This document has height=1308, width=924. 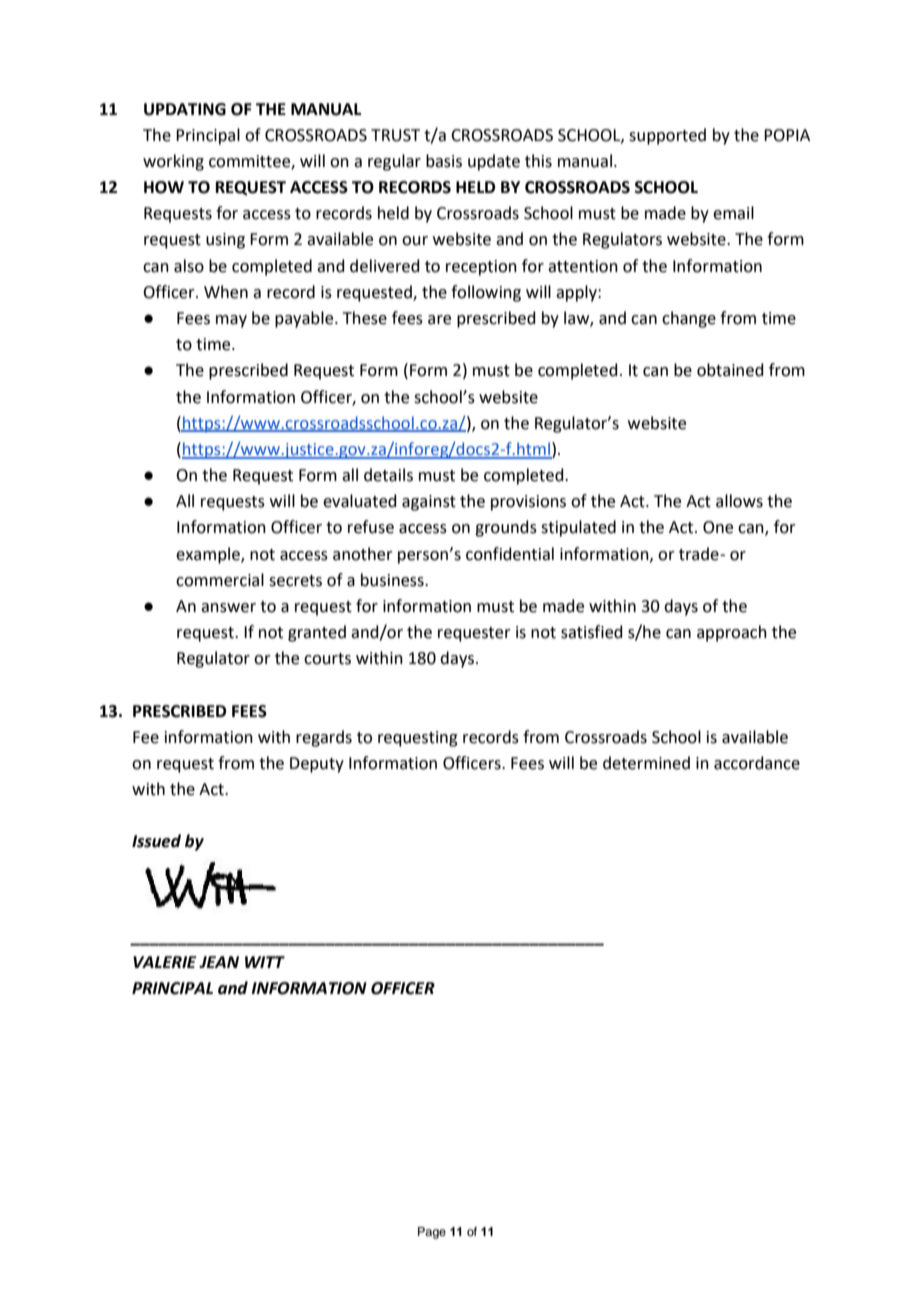 What do you see at coordinates (732, 633) in the document?
I see `approach` at bounding box center [732, 633].
